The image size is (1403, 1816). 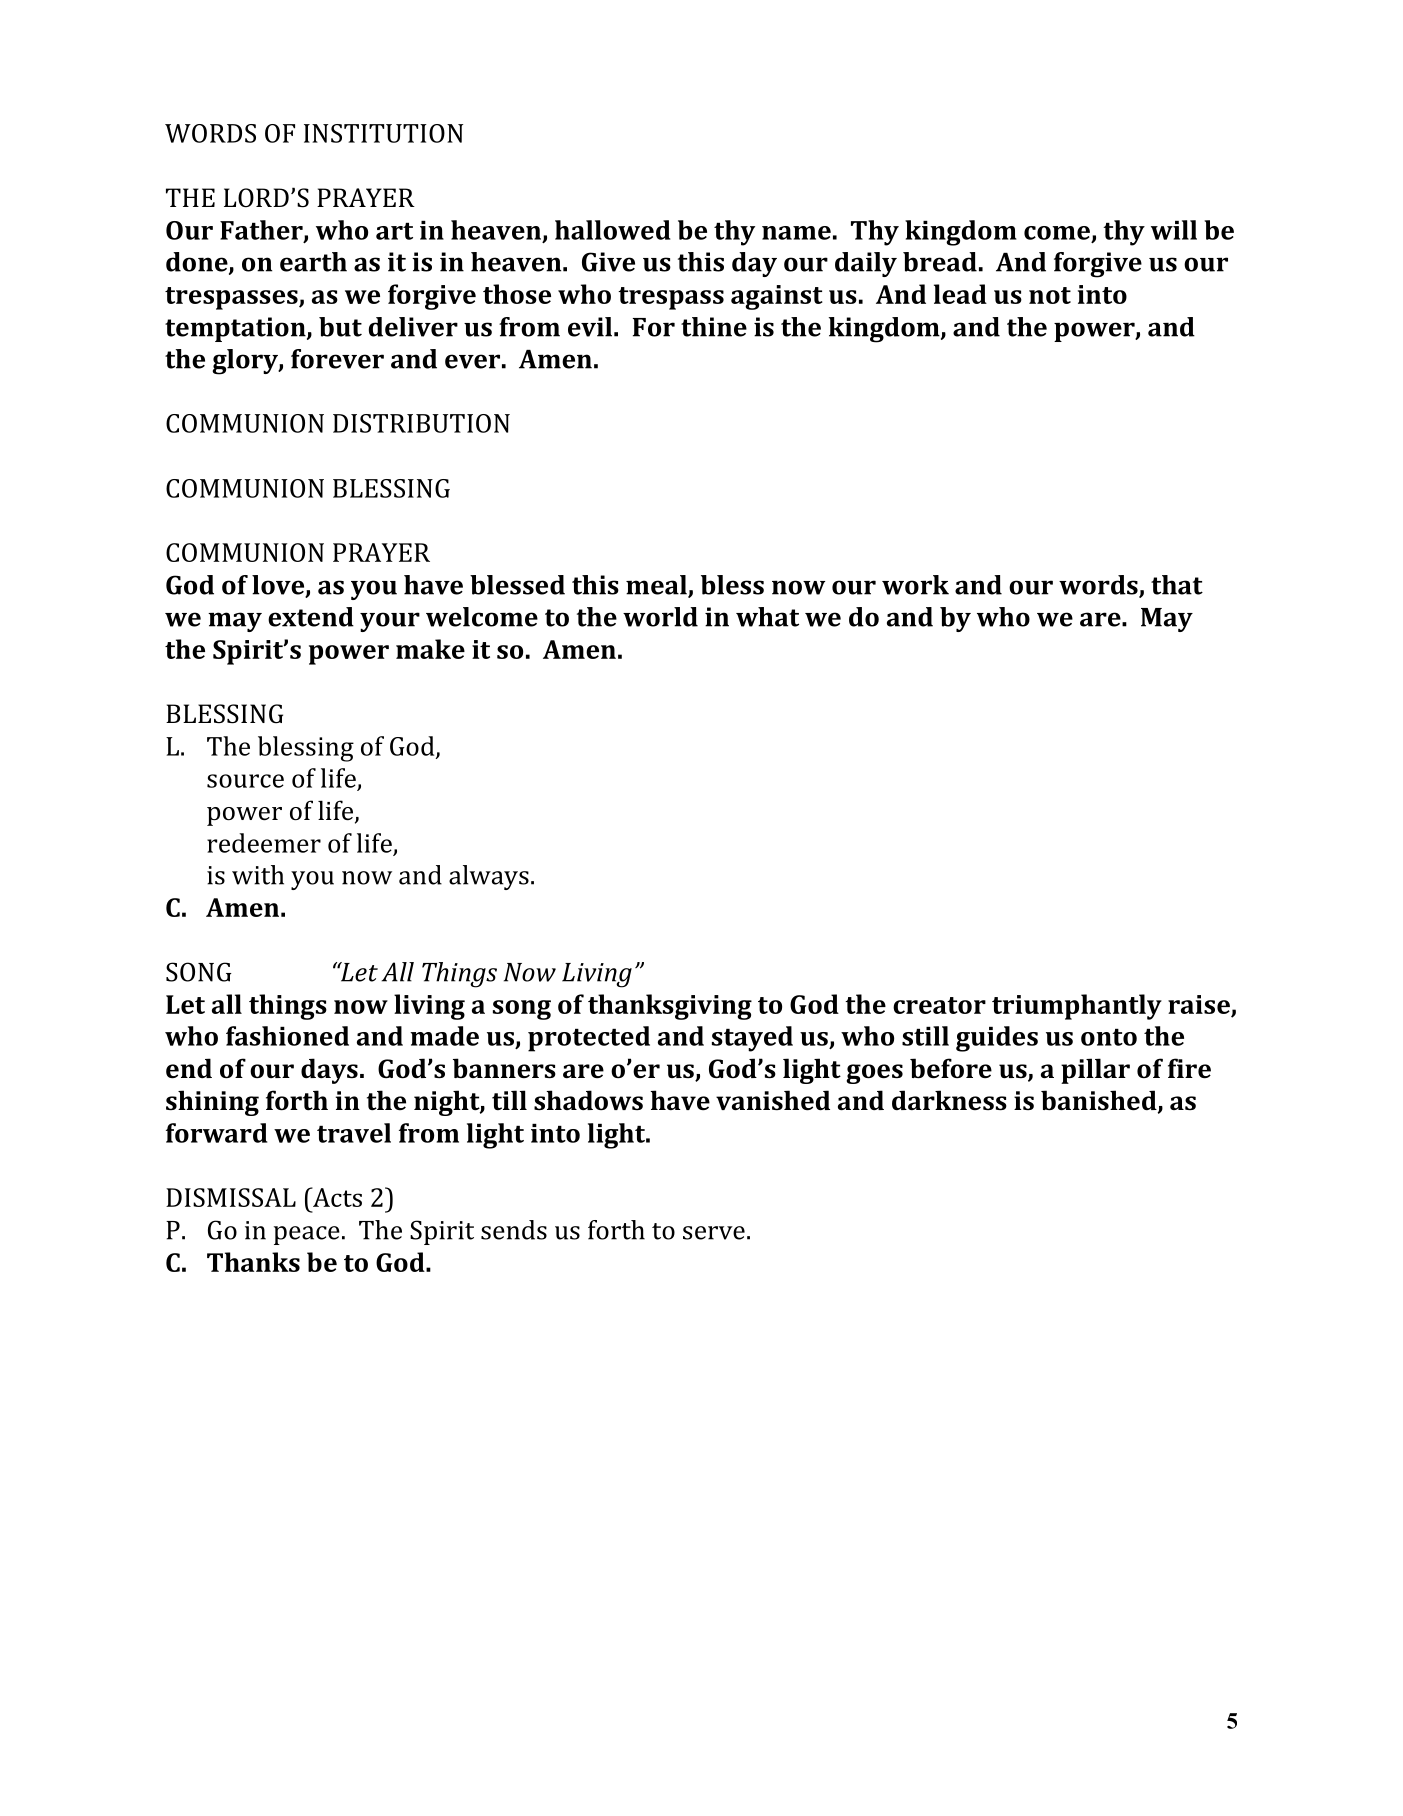 What do you see at coordinates (336, 1197) in the screenshot?
I see `Acts` at bounding box center [336, 1197].
